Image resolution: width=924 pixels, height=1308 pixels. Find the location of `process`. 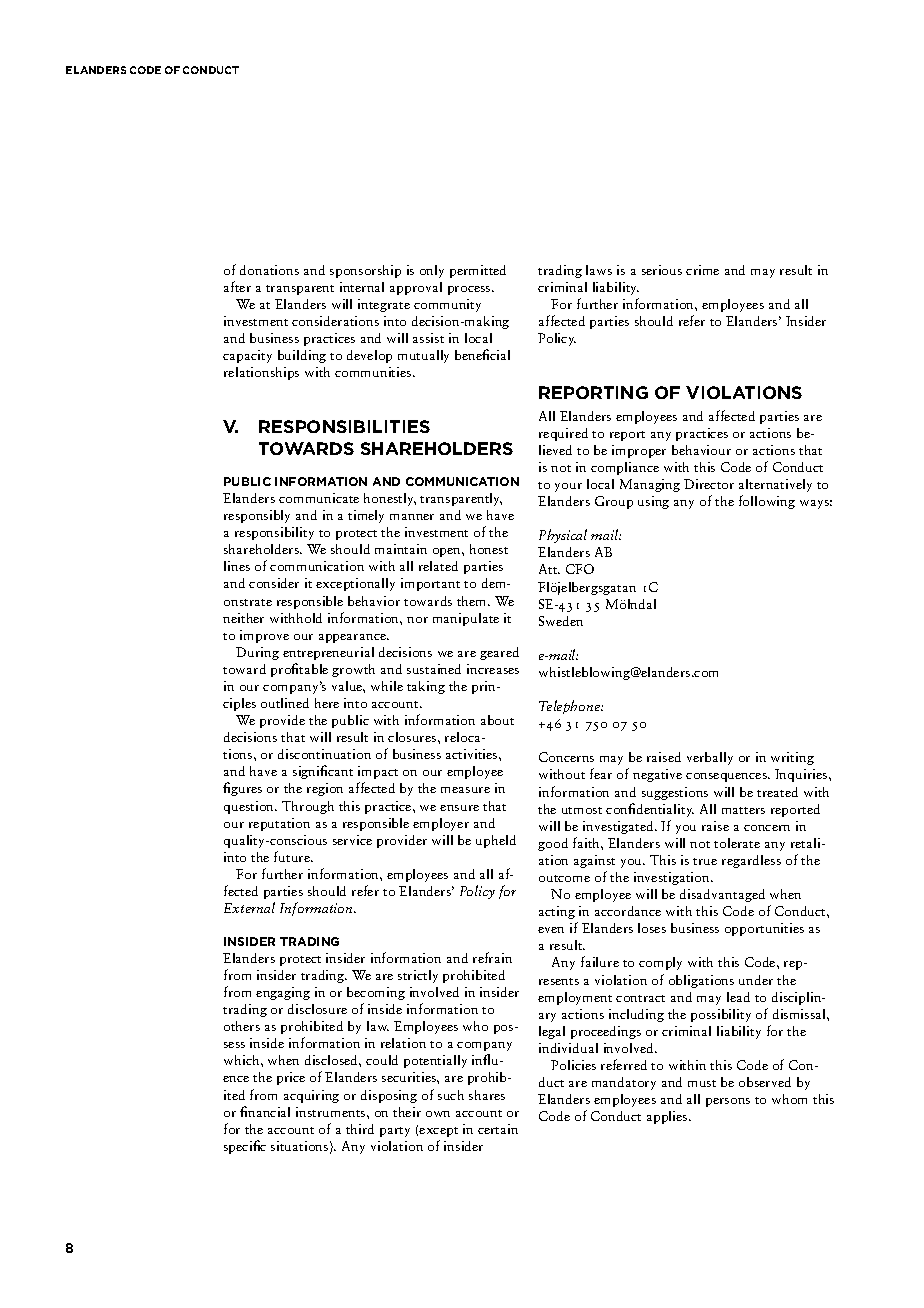

process is located at coordinates (470, 290).
